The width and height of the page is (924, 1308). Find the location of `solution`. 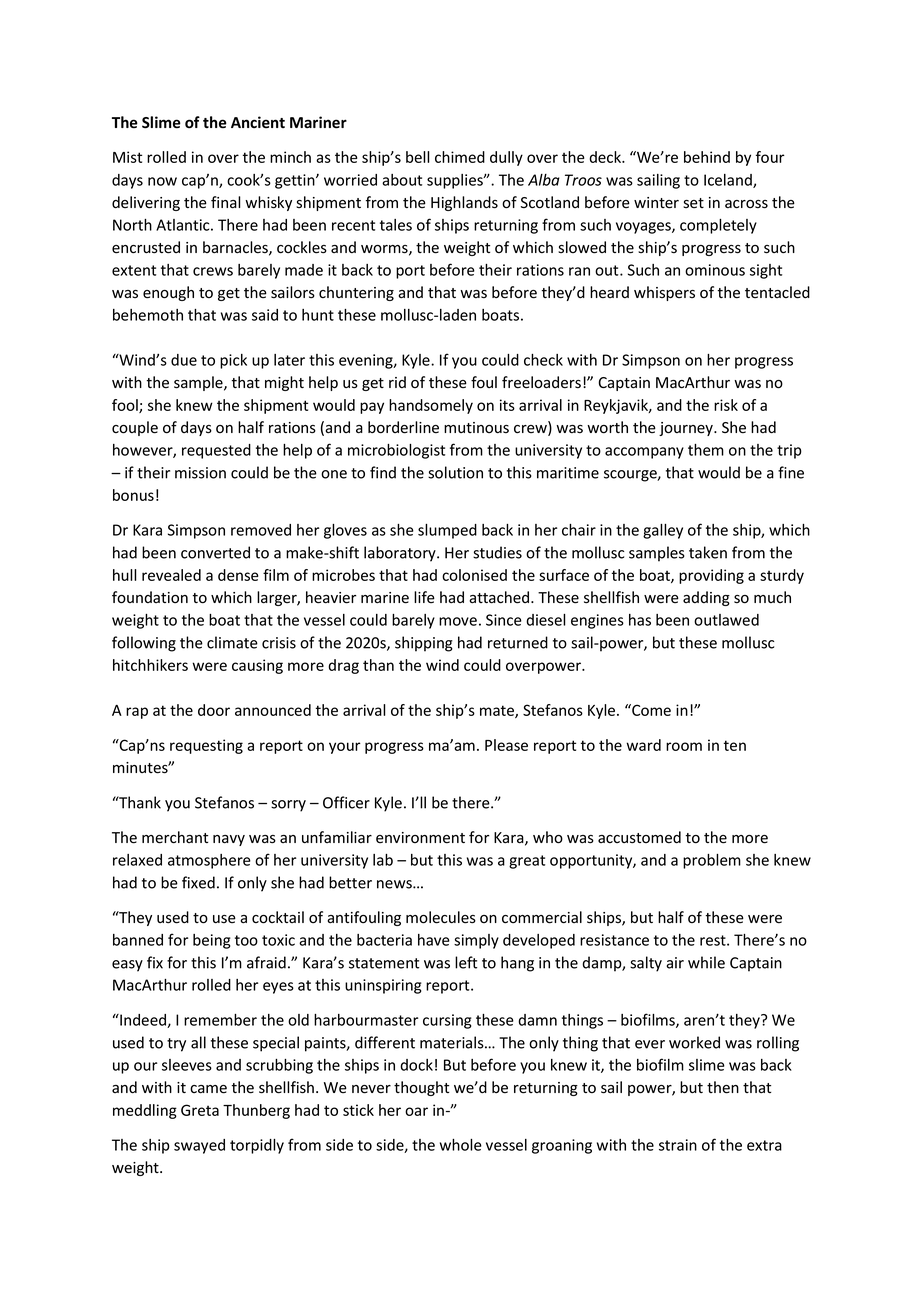

solution is located at coordinates (455, 472).
